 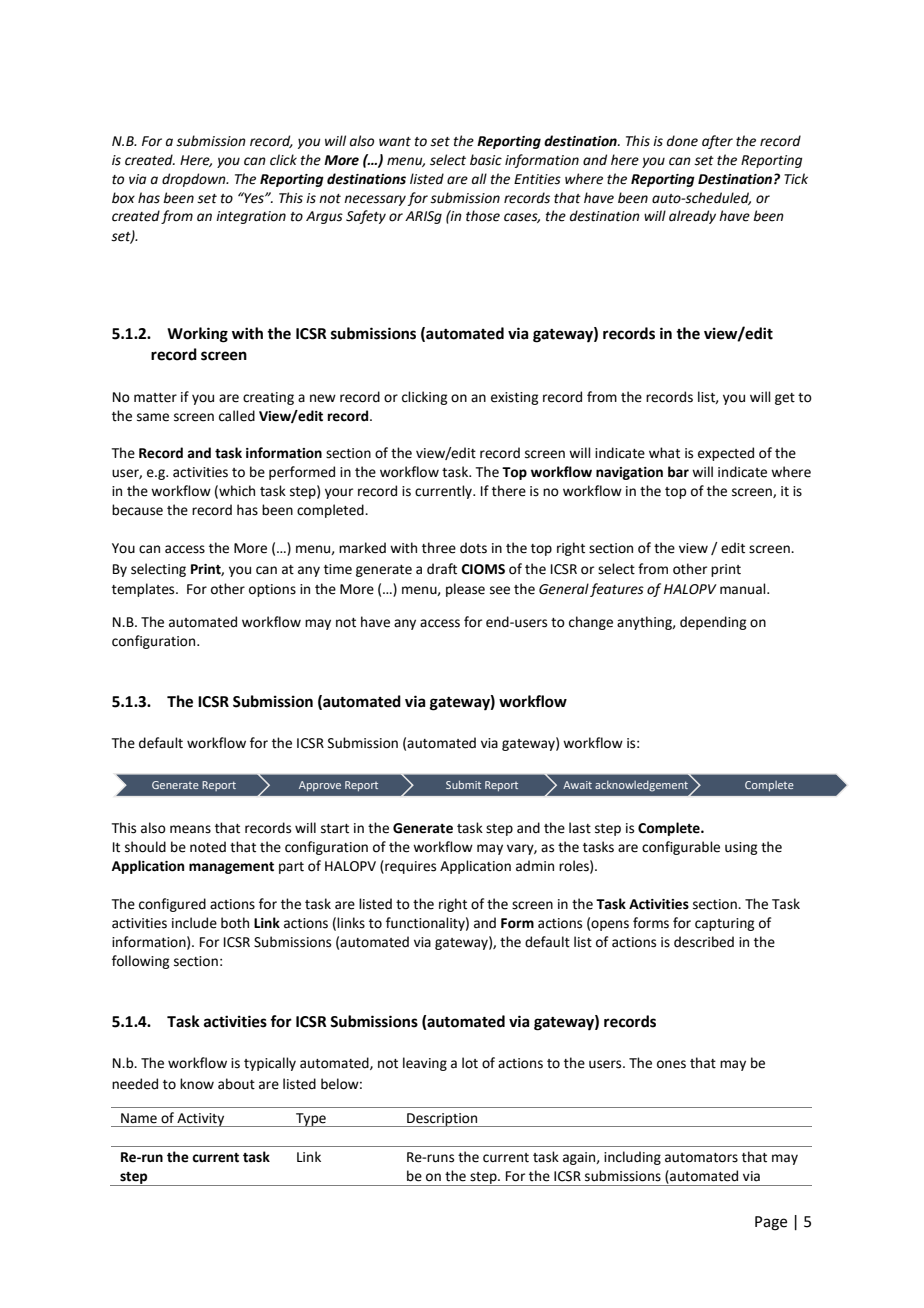 I want to click on depending, so click(x=713, y=623).
